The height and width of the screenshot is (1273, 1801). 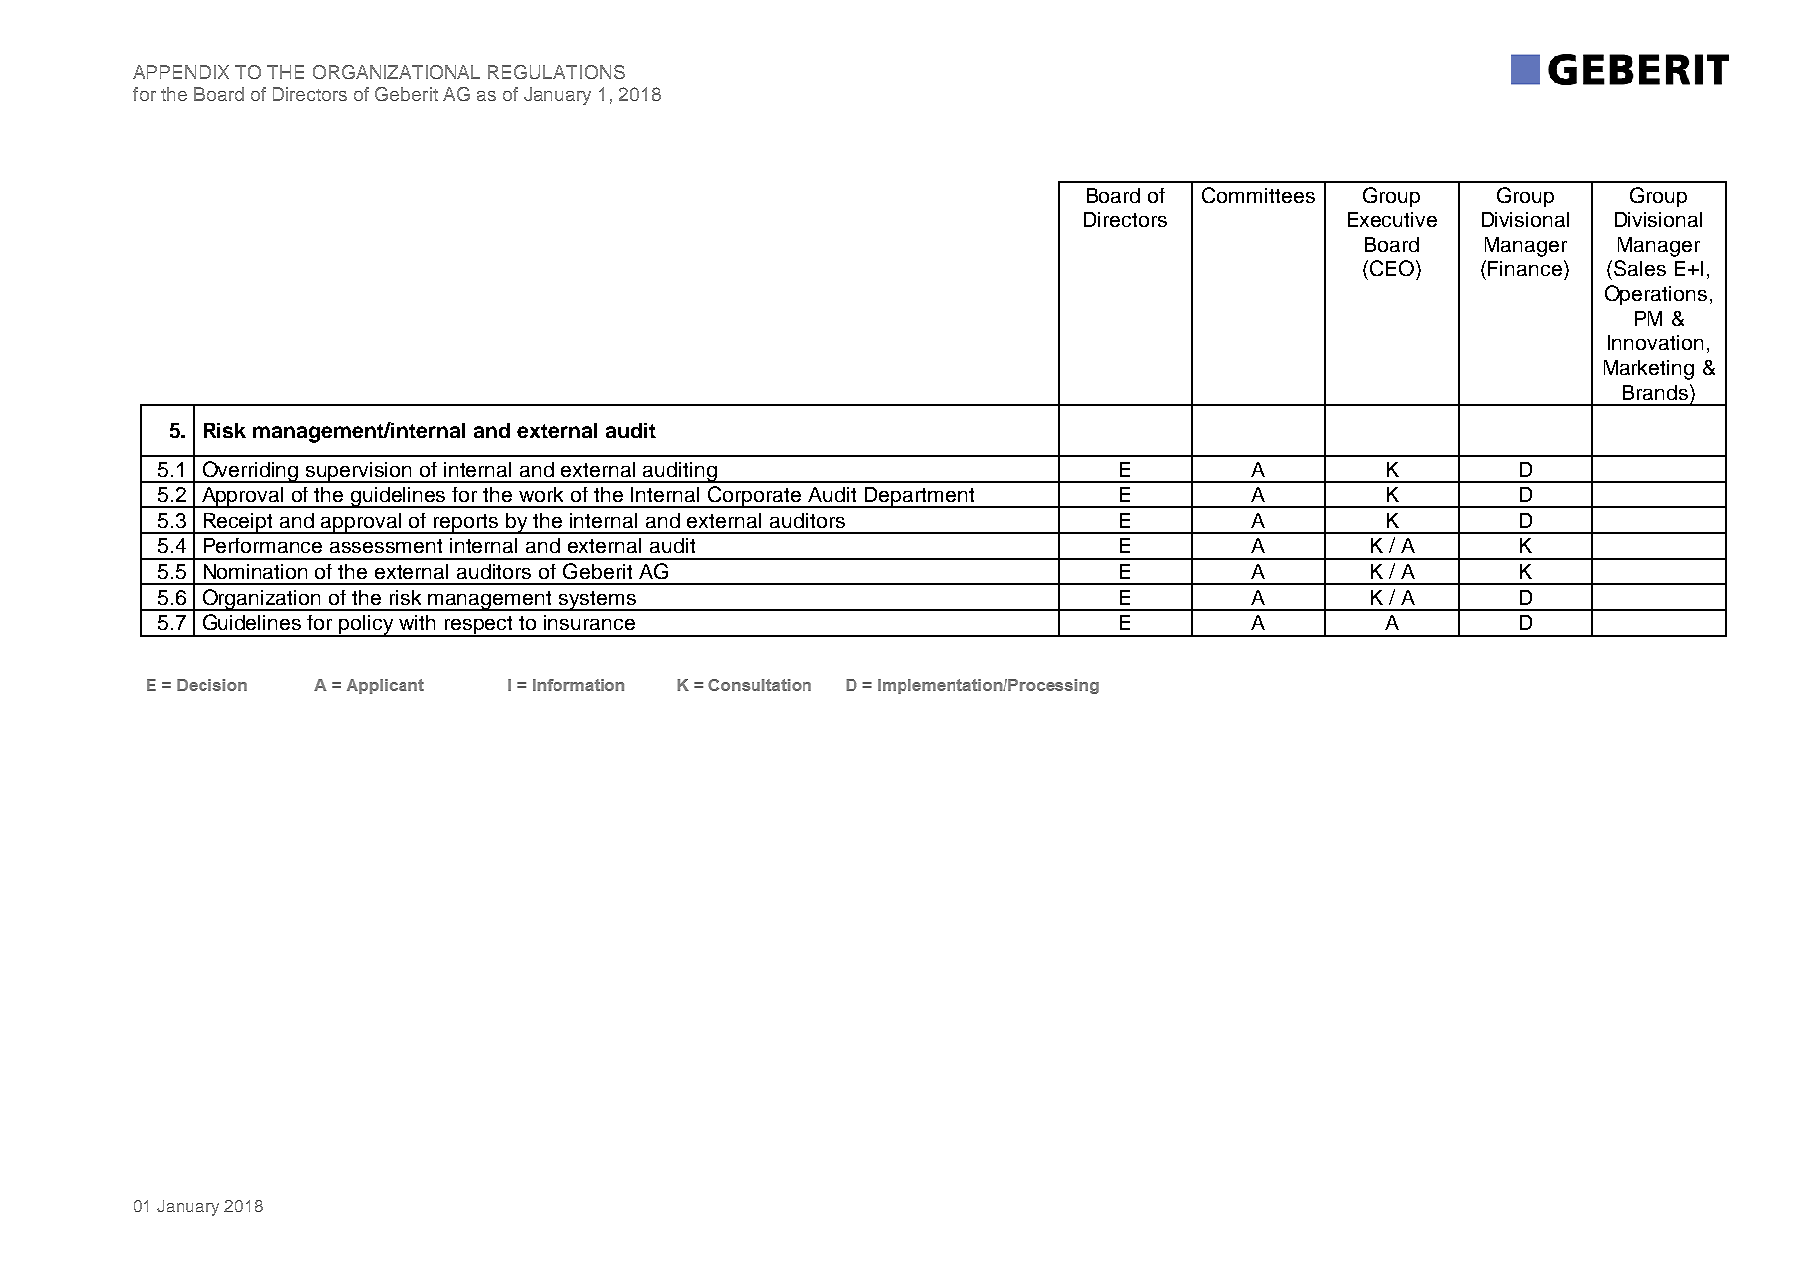 I want to click on systems, so click(x=597, y=601).
